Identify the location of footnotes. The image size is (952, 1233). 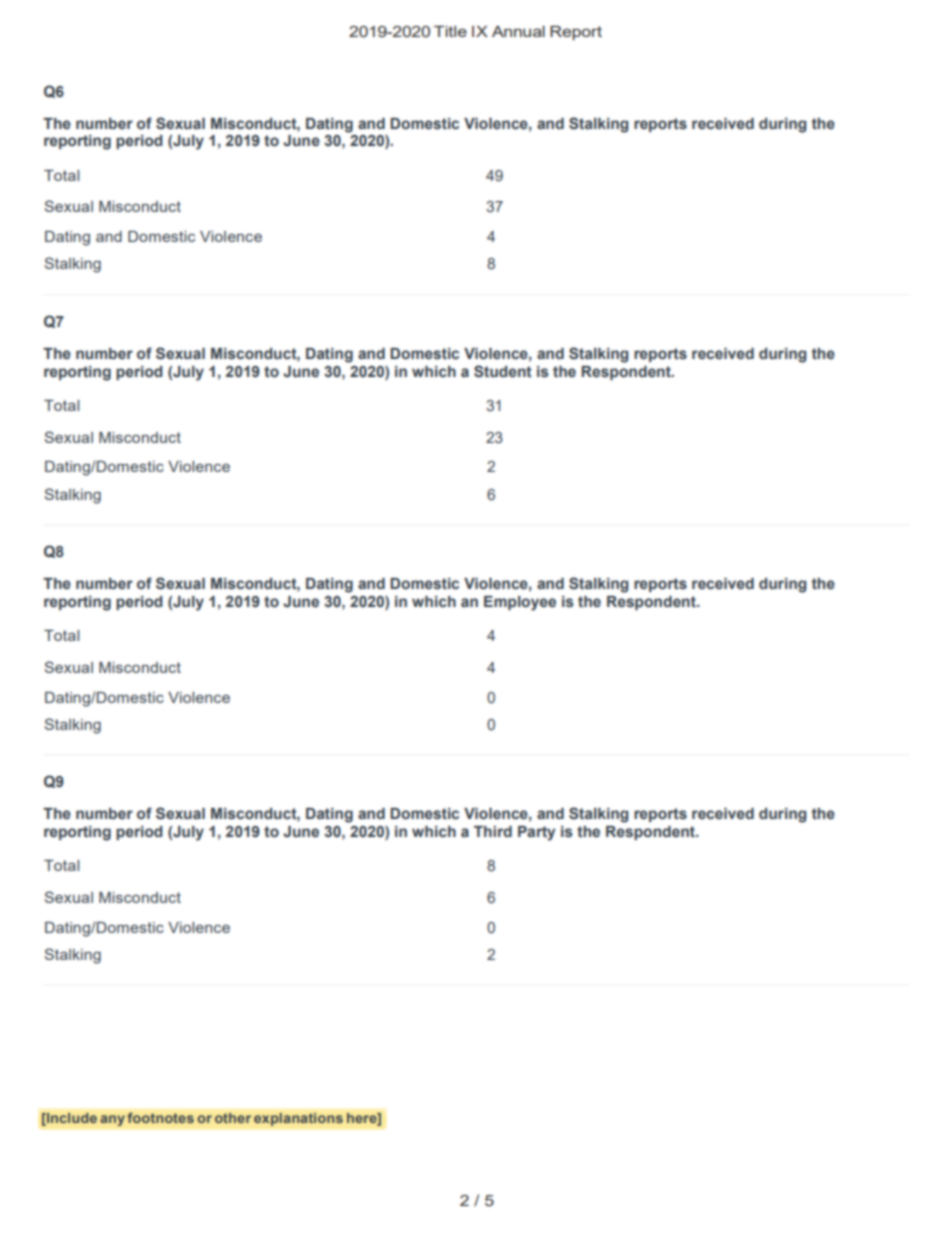
(160, 1117).
